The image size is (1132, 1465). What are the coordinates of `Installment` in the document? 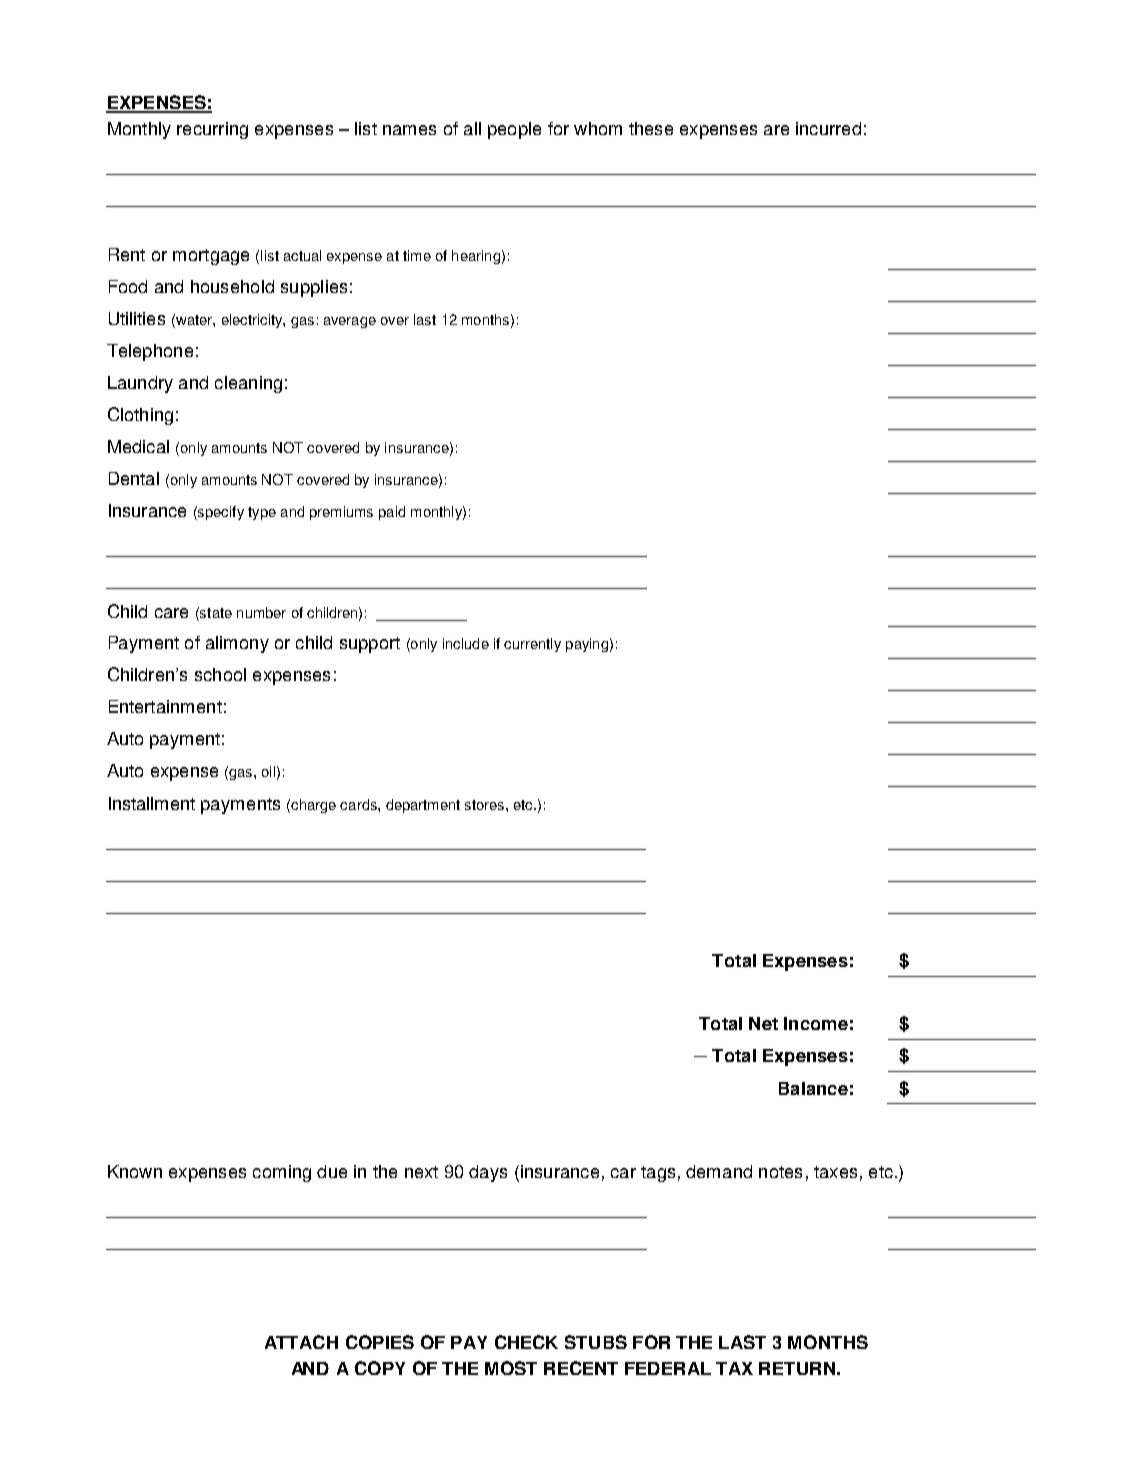 It's located at (152, 803).
